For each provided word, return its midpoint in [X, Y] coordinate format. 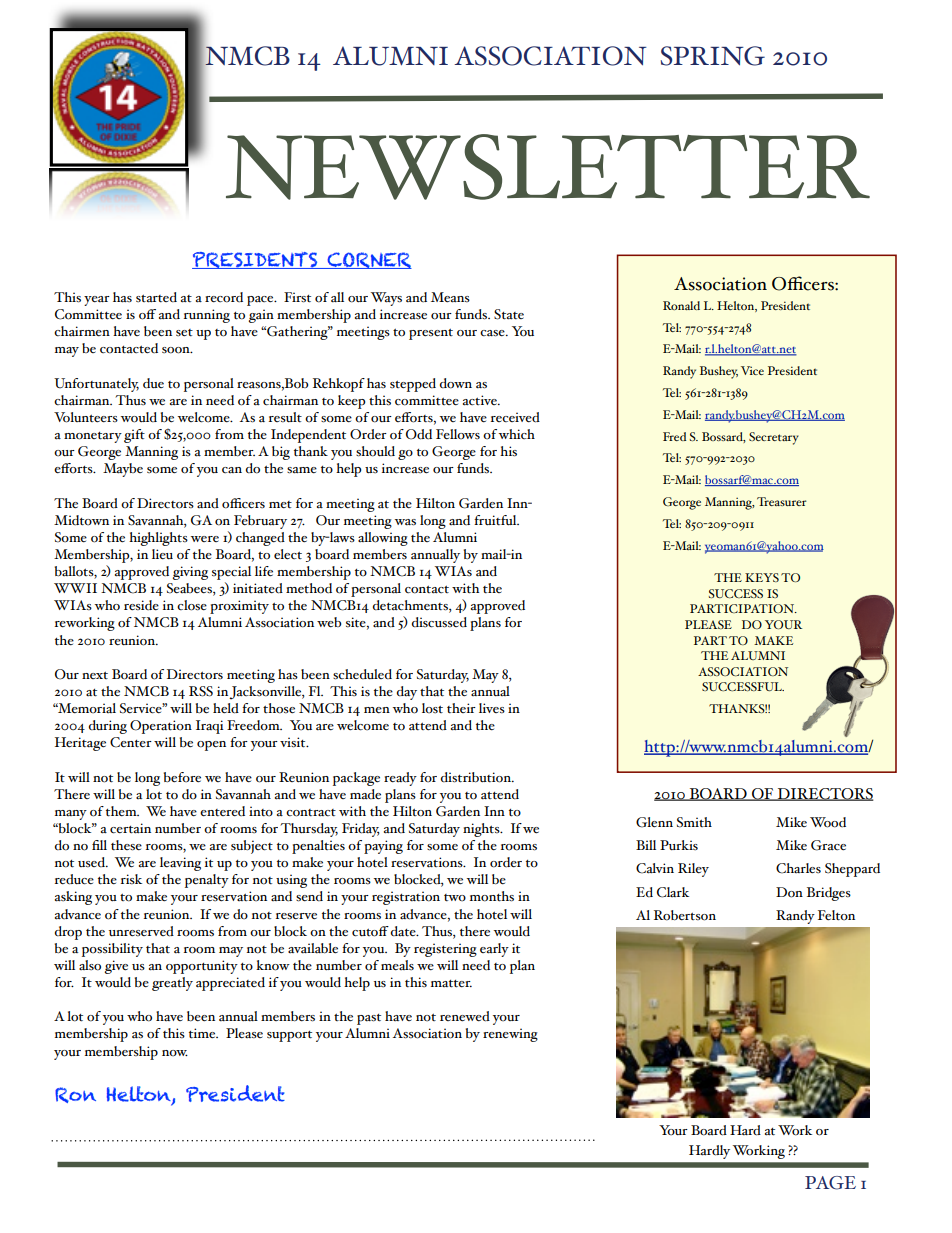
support [289, 1036]
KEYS [762, 577]
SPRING [712, 56]
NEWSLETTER [548, 167]
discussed [439, 622]
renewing [510, 1035]
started [156, 297]
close [192, 605]
